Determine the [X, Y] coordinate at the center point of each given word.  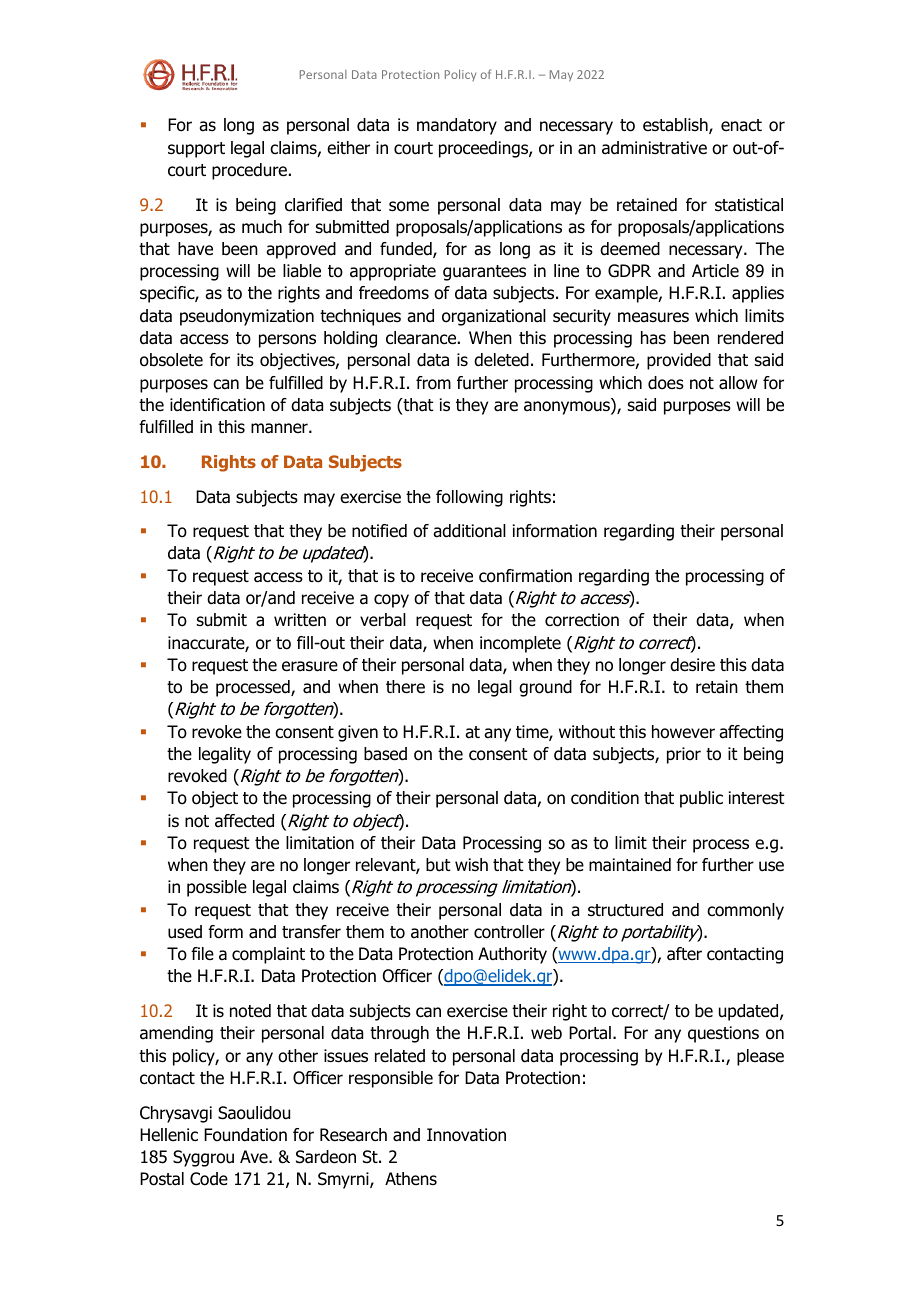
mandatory [457, 126]
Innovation [466, 1135]
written [300, 620]
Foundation [245, 1135]
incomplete [520, 644]
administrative [654, 148]
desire [692, 665]
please [760, 1057]
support [196, 150]
